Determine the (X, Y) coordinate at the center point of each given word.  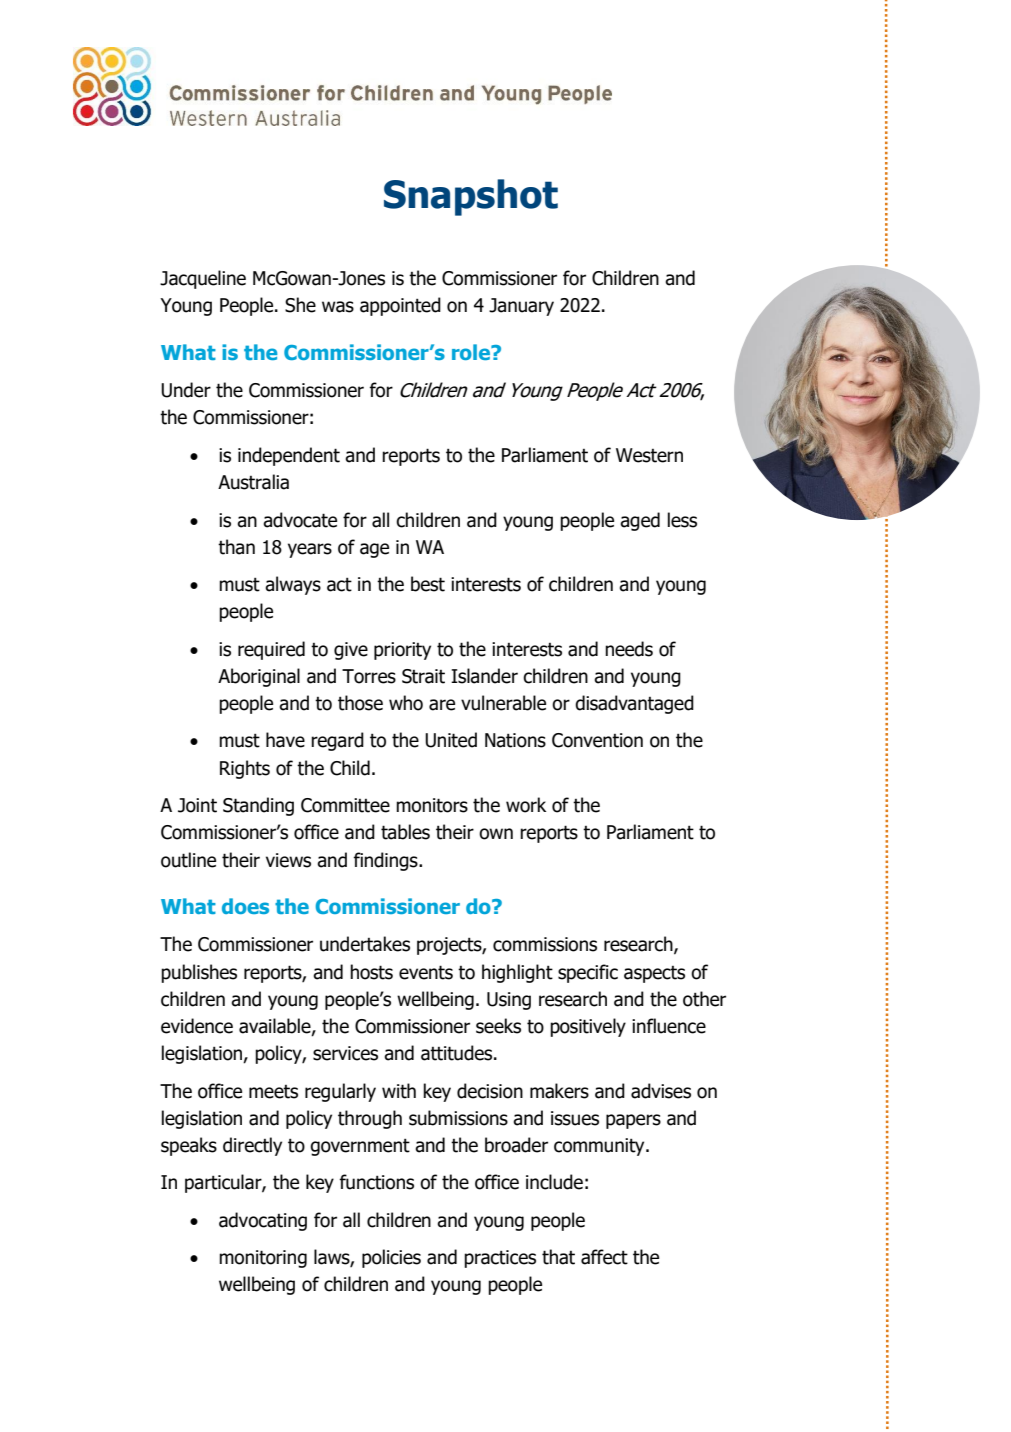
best (428, 584)
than (236, 547)
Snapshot (471, 197)
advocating (263, 1221)
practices (500, 1259)
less (682, 520)
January (521, 307)
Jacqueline (203, 279)
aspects (654, 974)
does (245, 906)
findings (386, 861)
